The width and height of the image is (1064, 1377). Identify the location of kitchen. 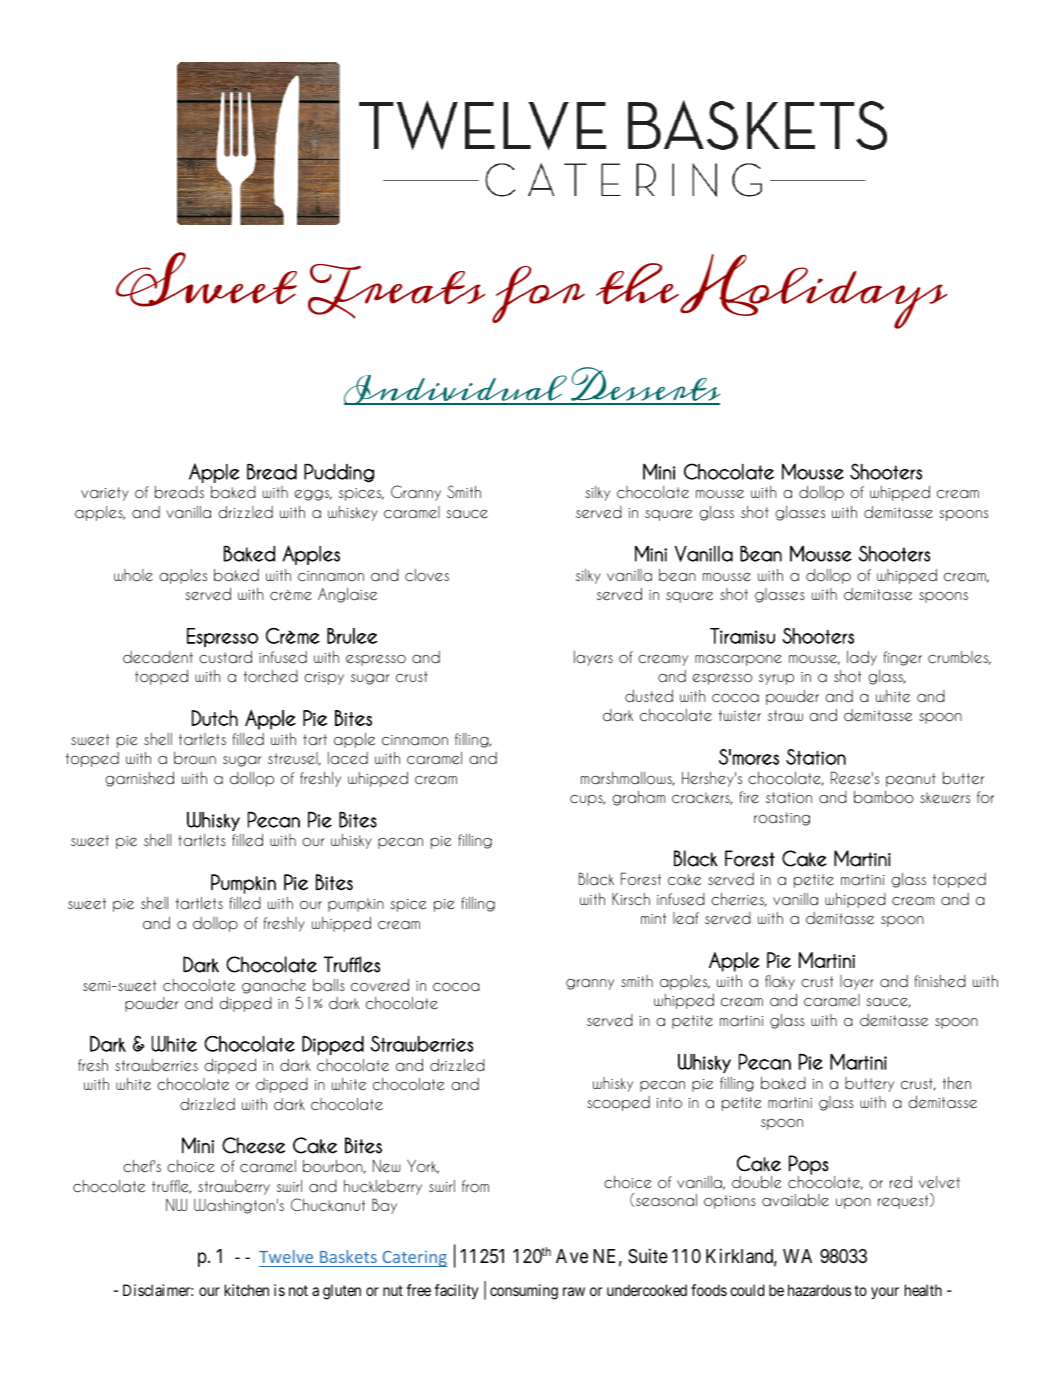
(247, 1290).
